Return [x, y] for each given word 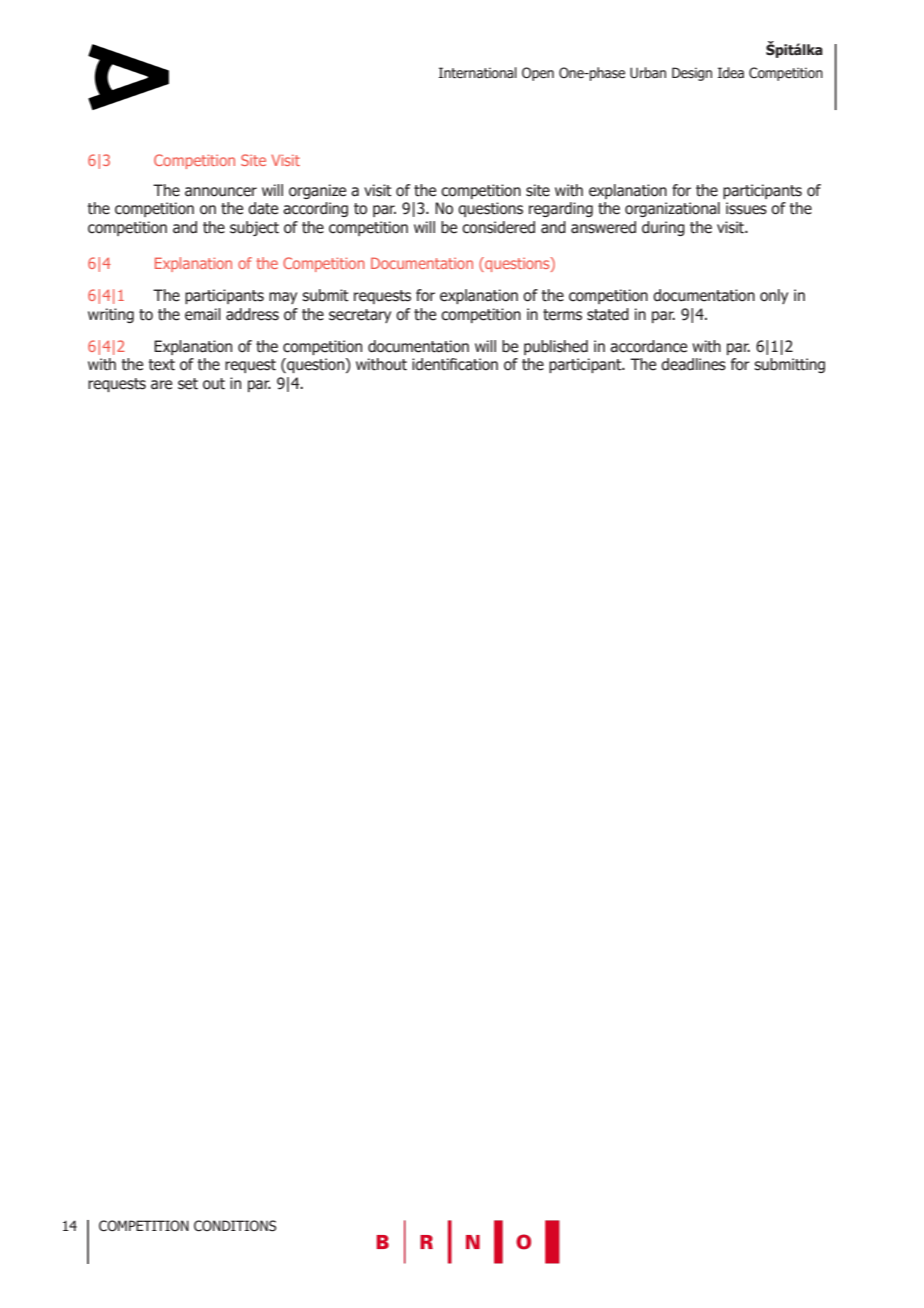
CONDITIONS [235, 1226]
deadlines [693, 364]
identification [455, 364]
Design [692, 74]
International [478, 73]
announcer [221, 192]
